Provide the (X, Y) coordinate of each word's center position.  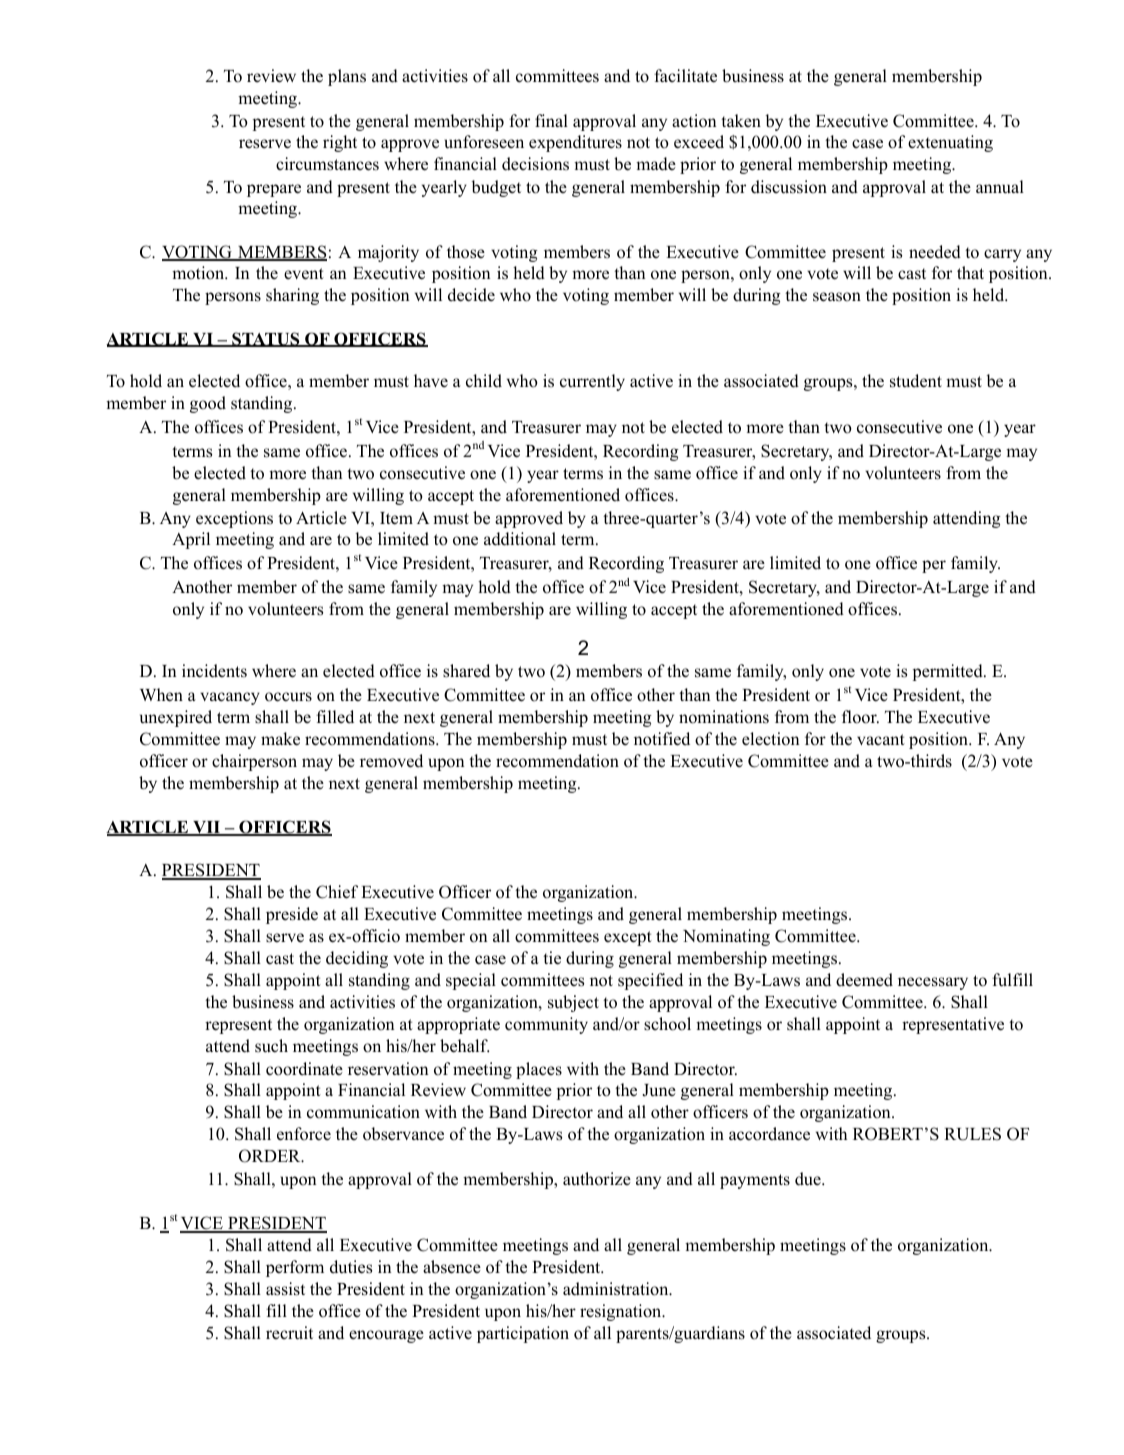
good (208, 404)
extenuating (950, 143)
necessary (933, 983)
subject (573, 1003)
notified (662, 739)
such (271, 1046)
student (916, 381)
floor (860, 717)
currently (592, 382)
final (551, 120)
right (340, 143)
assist (285, 1289)
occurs (288, 697)
